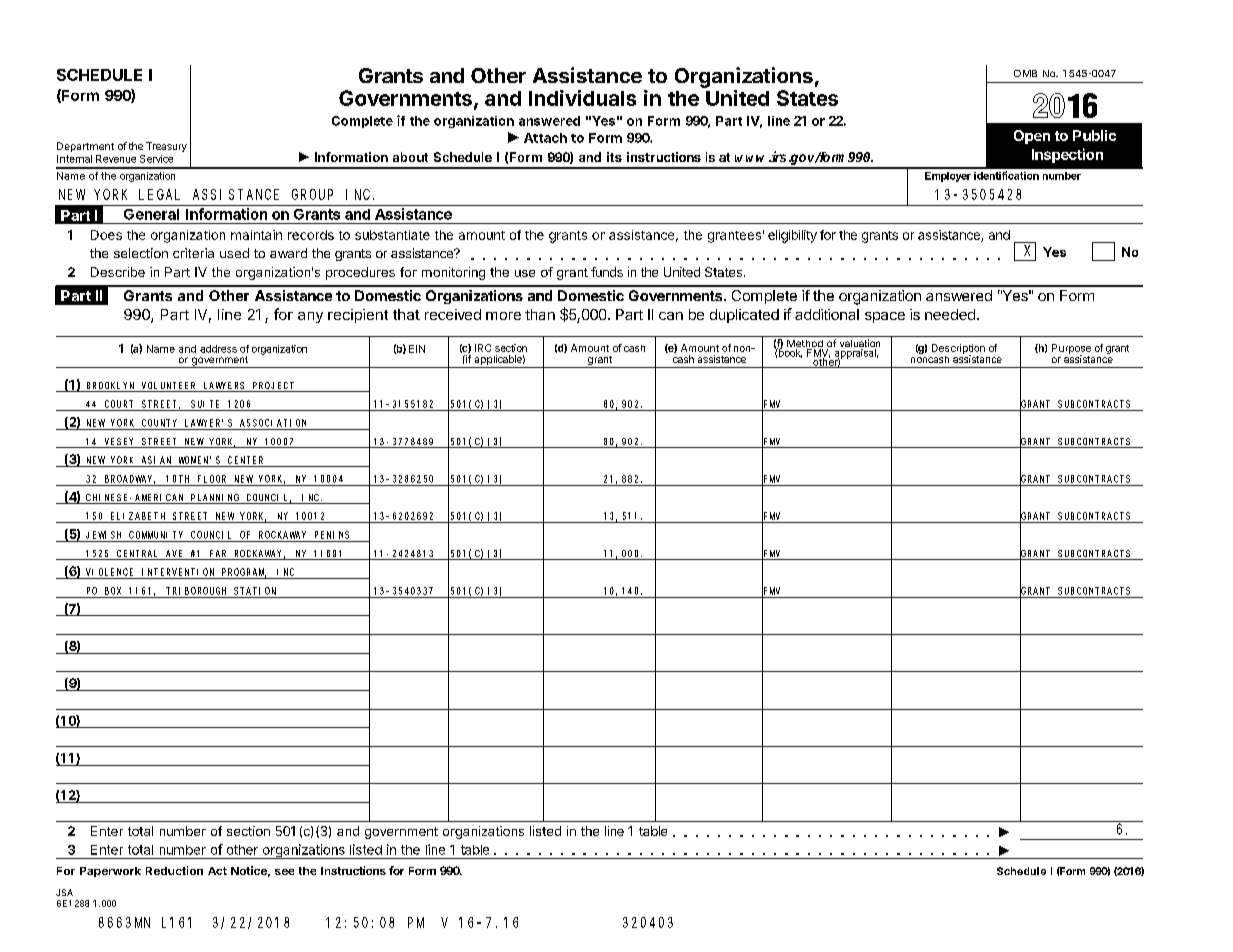  I want to click on see, so click(284, 872).
